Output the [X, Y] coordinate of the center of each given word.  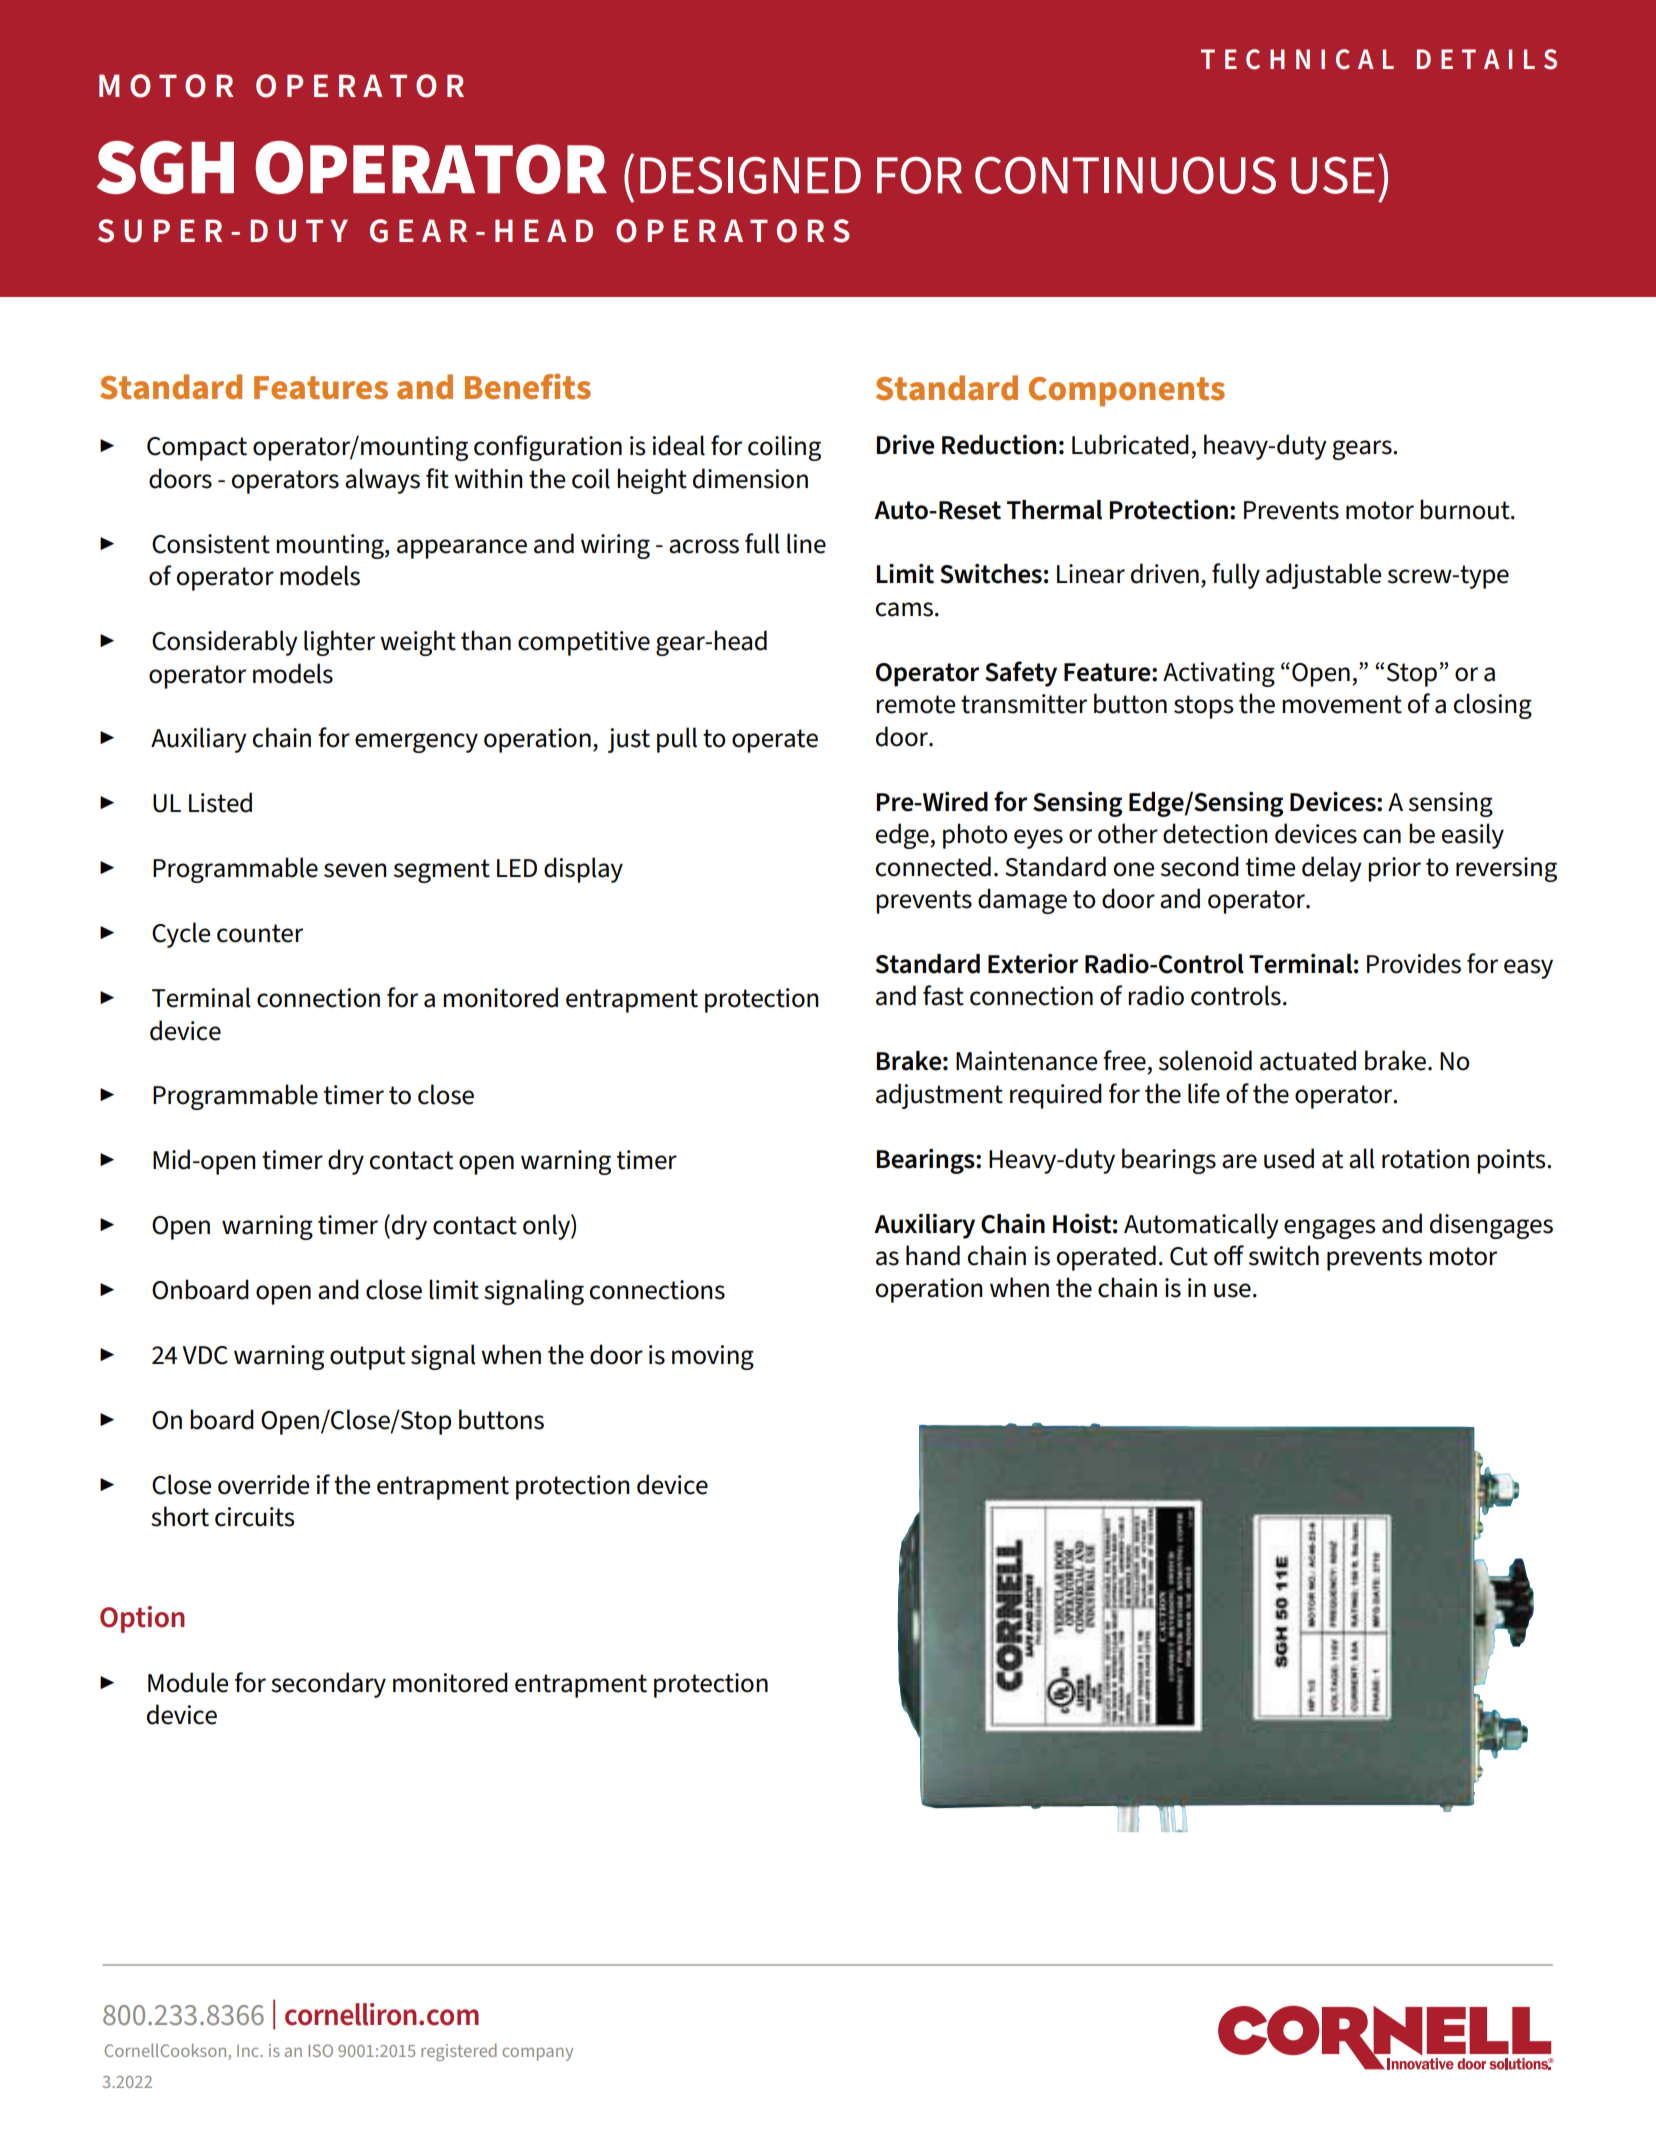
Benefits [528, 386]
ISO [321, 2050]
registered [459, 2052]
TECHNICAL [1297, 59]
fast [943, 995]
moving [713, 1357]
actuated [1308, 1060]
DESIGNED [750, 175]
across [704, 546]
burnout [1466, 509]
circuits [255, 1517]
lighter [339, 643]
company [537, 2054]
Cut [1189, 1256]
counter [260, 933]
